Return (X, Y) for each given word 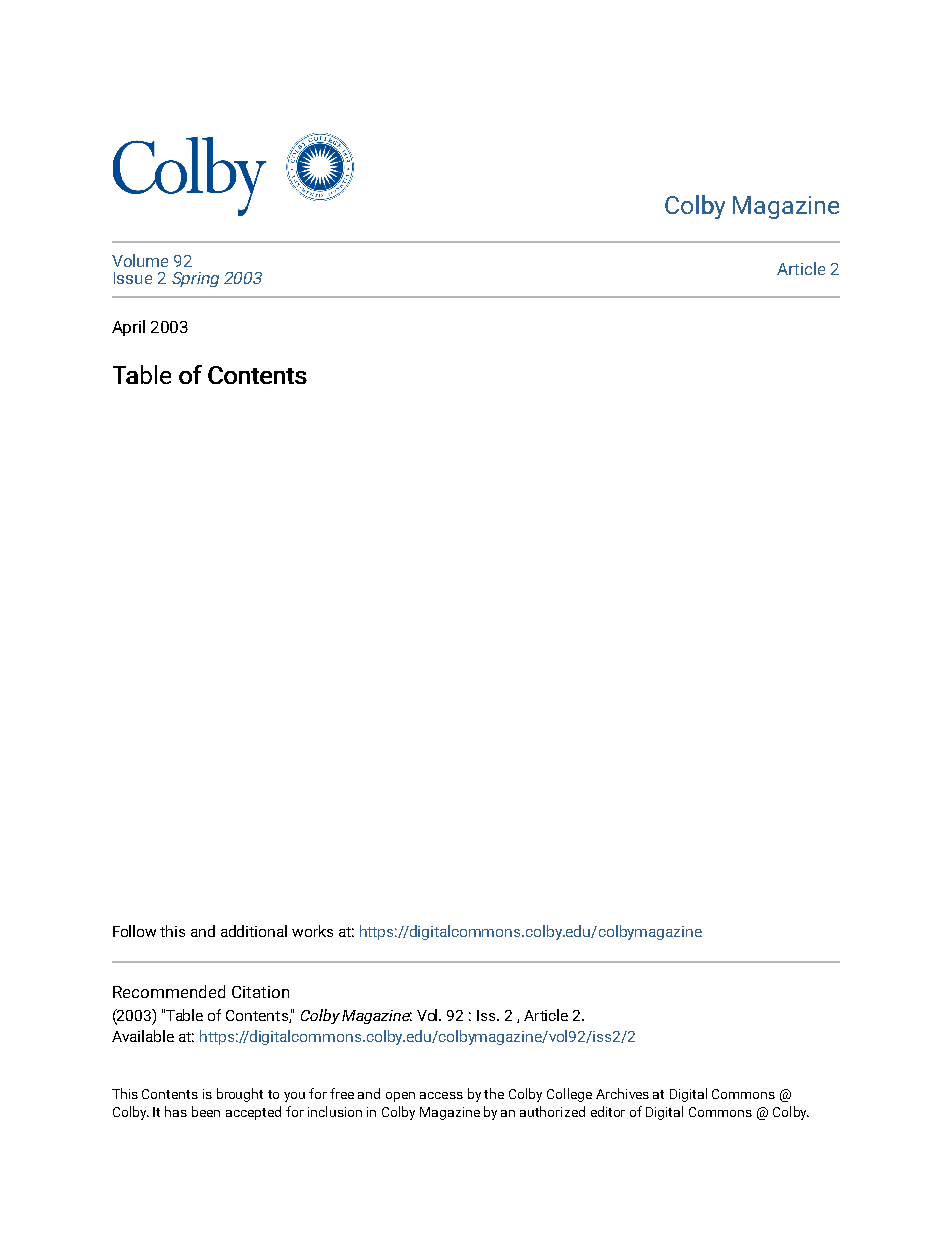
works (312, 931)
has (176, 1111)
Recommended (169, 991)
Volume (140, 260)
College (569, 1095)
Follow (134, 931)
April (128, 328)
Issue (133, 278)
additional (254, 931)
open (400, 1097)
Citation (260, 992)
